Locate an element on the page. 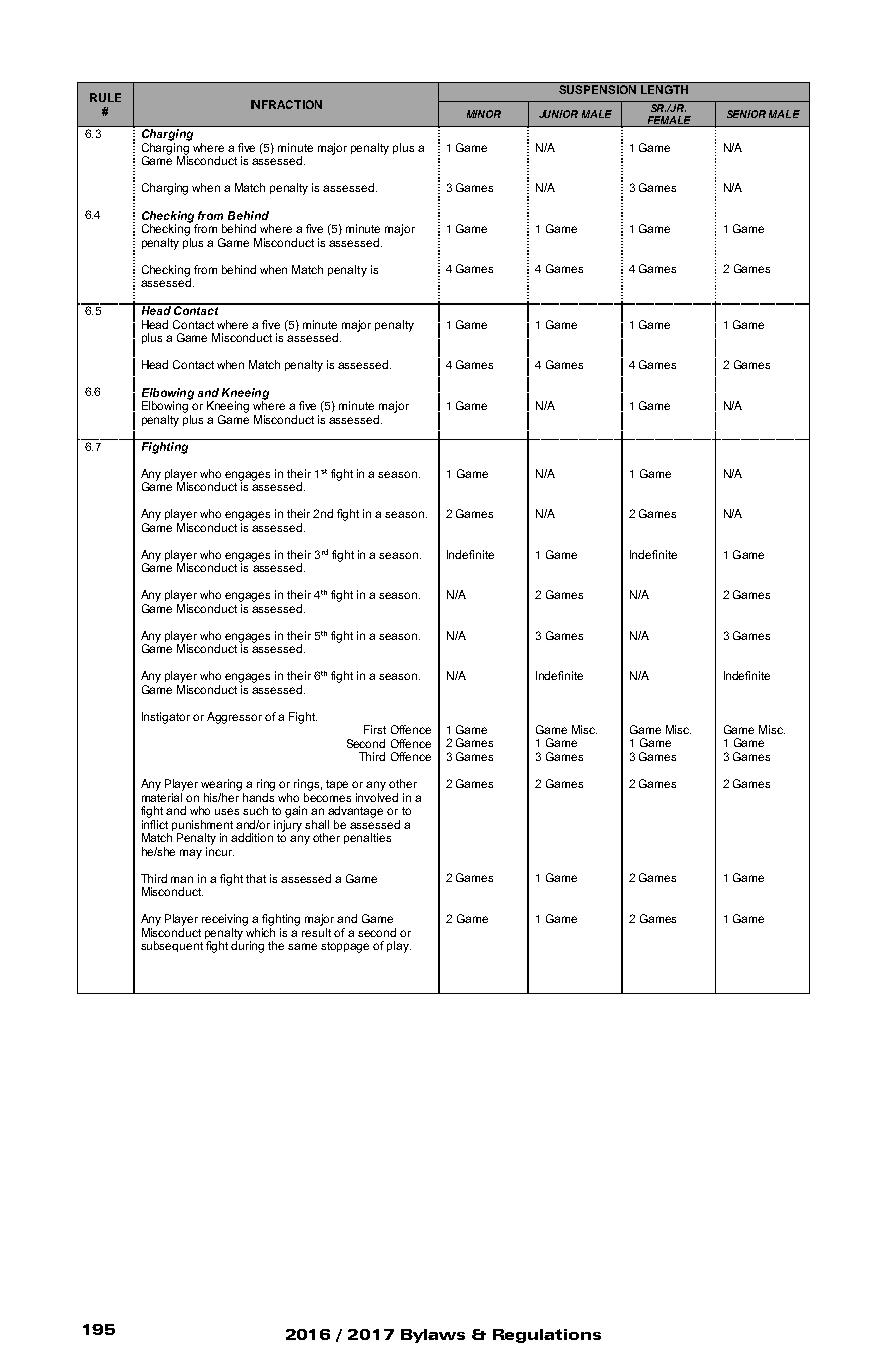 This document has height=1372, width=887. involved is located at coordinates (377, 797).
